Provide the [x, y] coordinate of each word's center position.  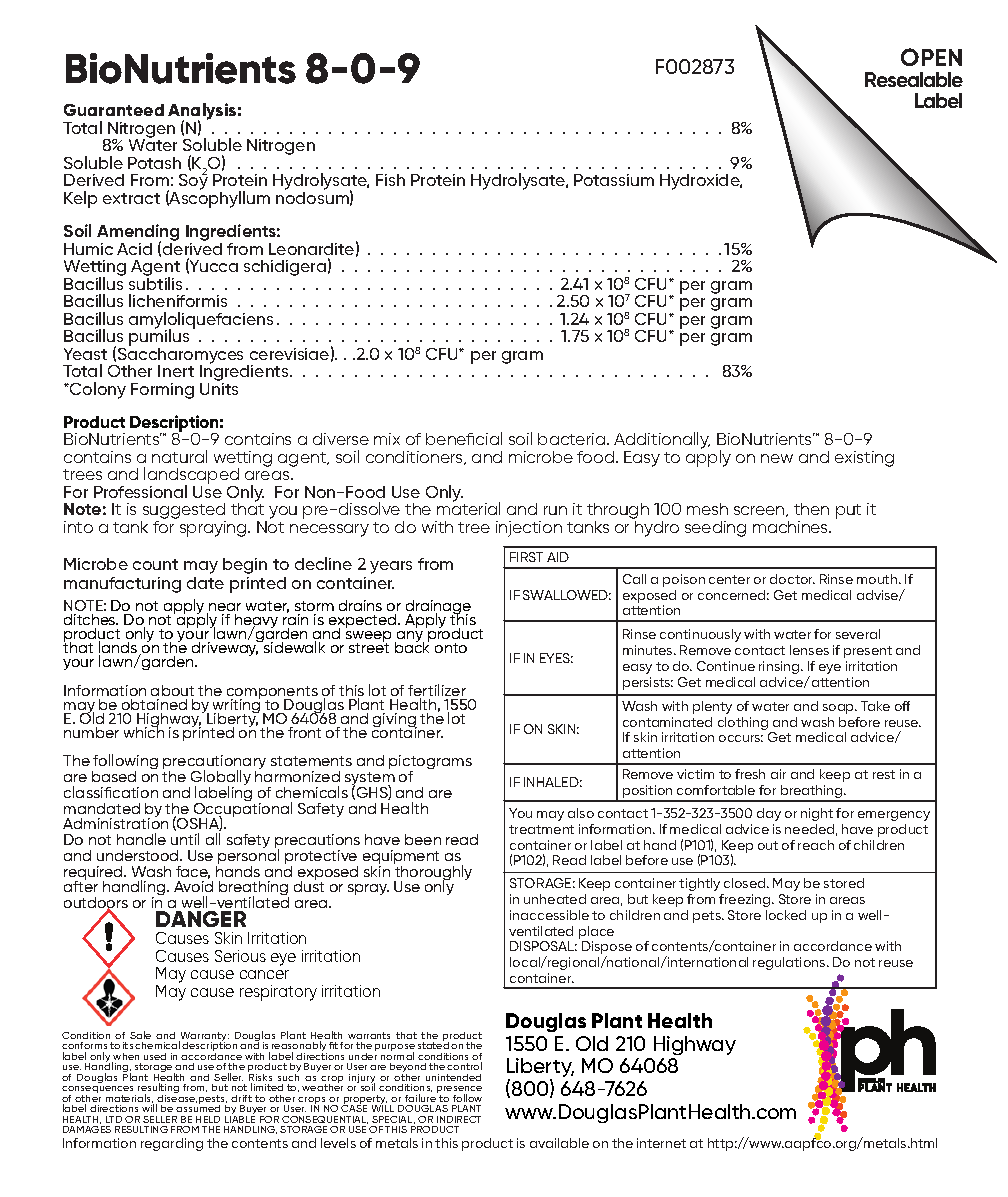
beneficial [464, 438]
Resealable [914, 79]
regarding [172, 1144]
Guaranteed [114, 110]
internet [661, 1143]
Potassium [614, 180]
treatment [541, 829]
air [778, 774]
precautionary [214, 763]
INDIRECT [459, 1119]
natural [179, 456]
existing [864, 459]
